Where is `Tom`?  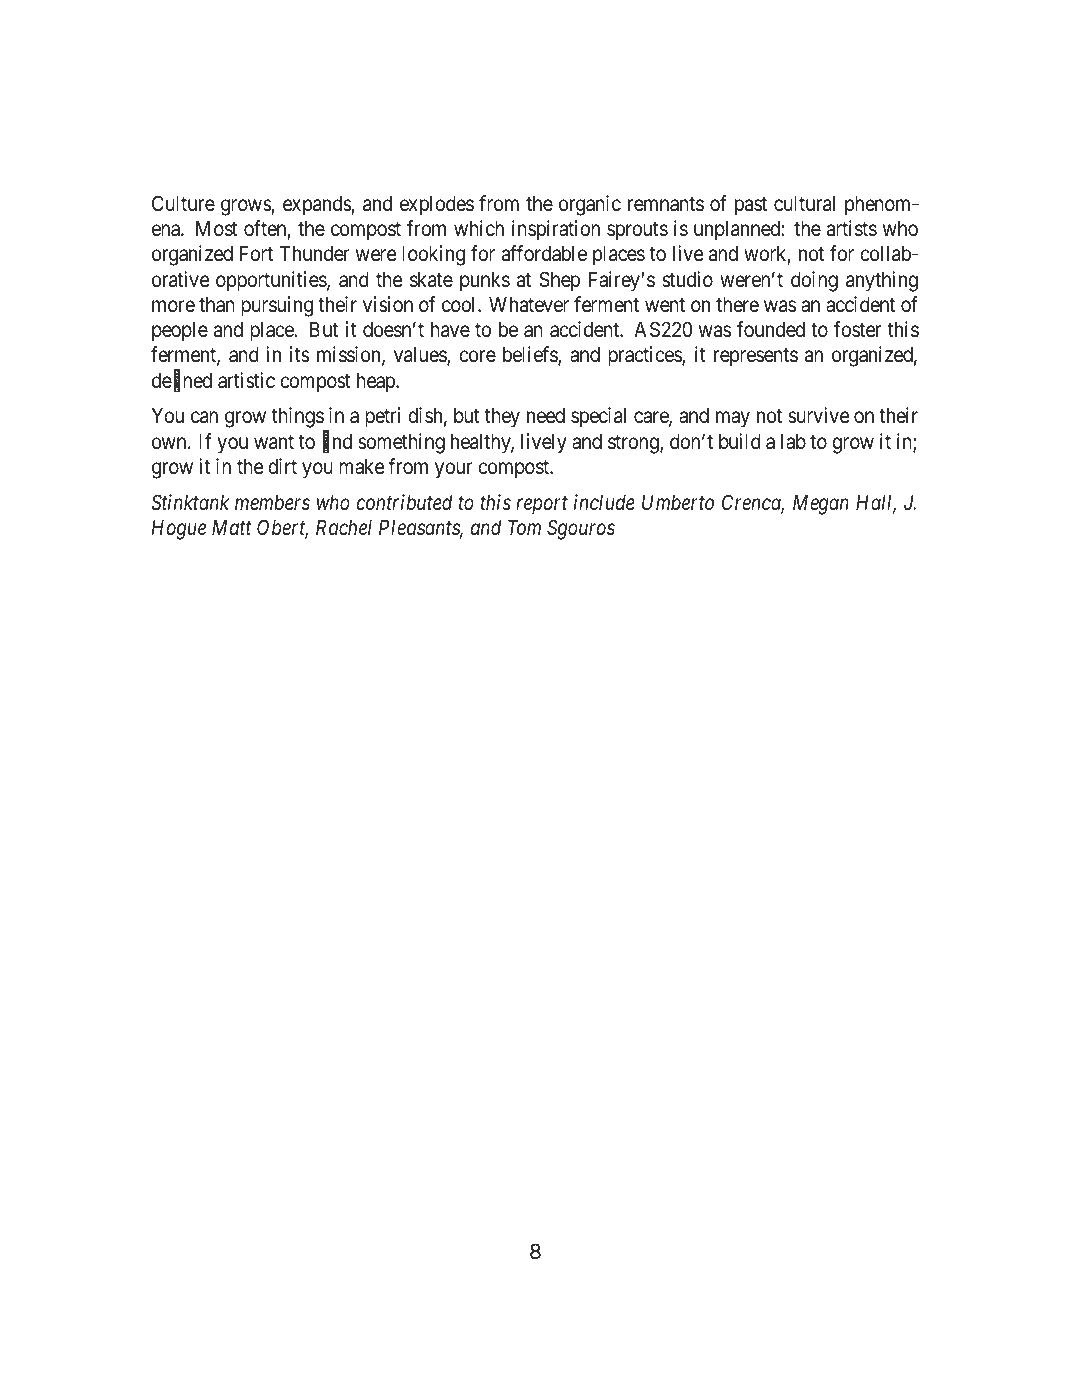
Tom is located at coordinates (524, 527).
